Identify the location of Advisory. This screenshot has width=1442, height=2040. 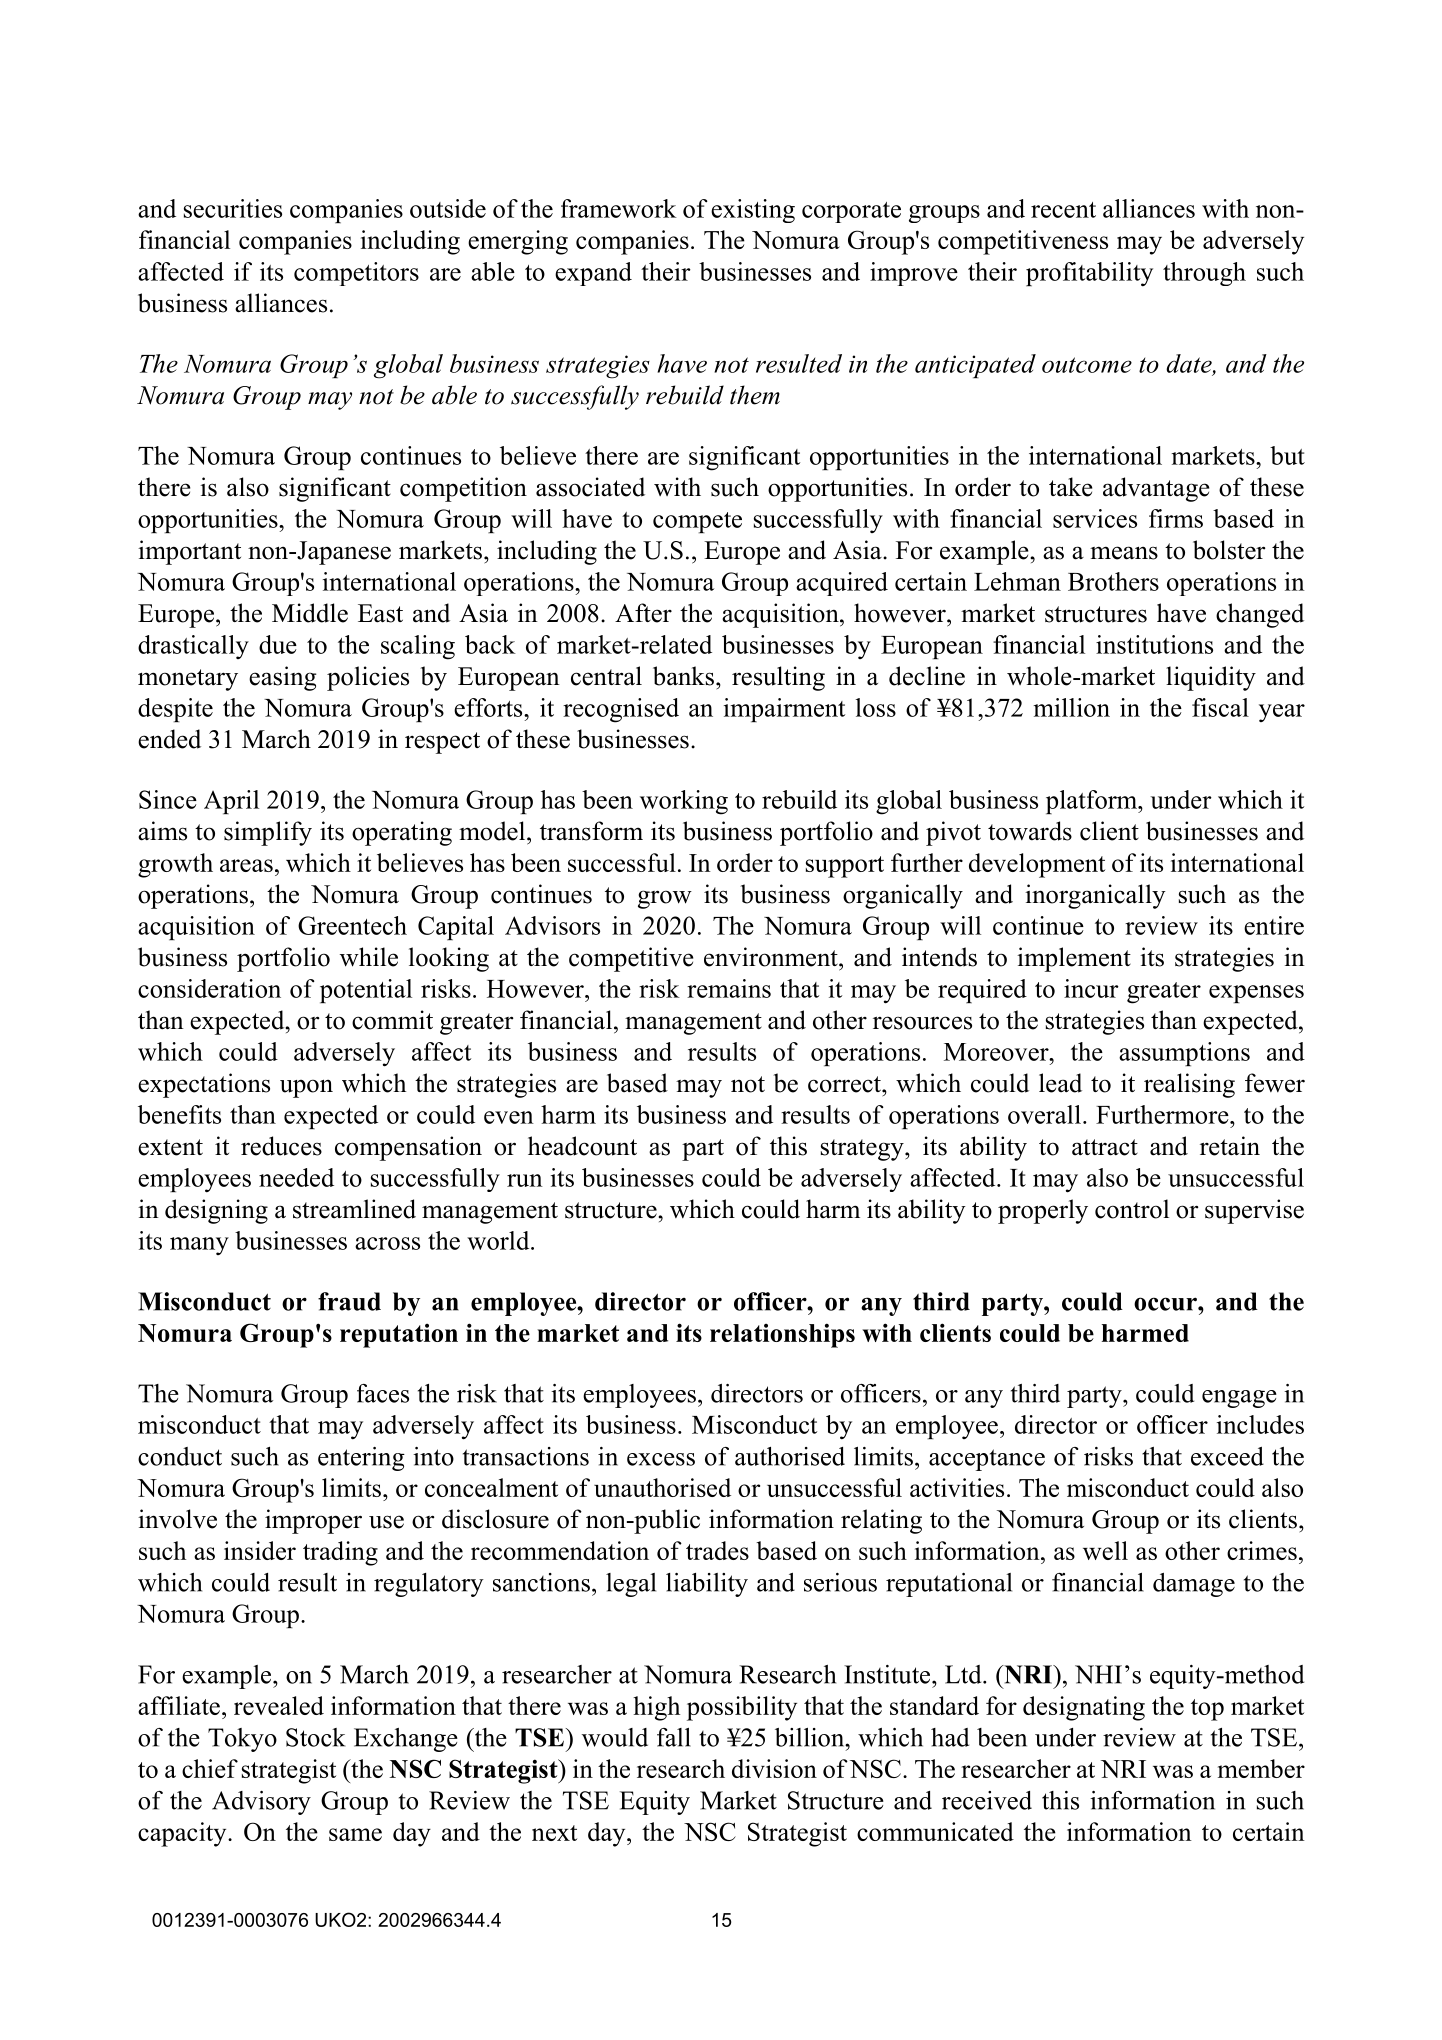
(261, 1803).
